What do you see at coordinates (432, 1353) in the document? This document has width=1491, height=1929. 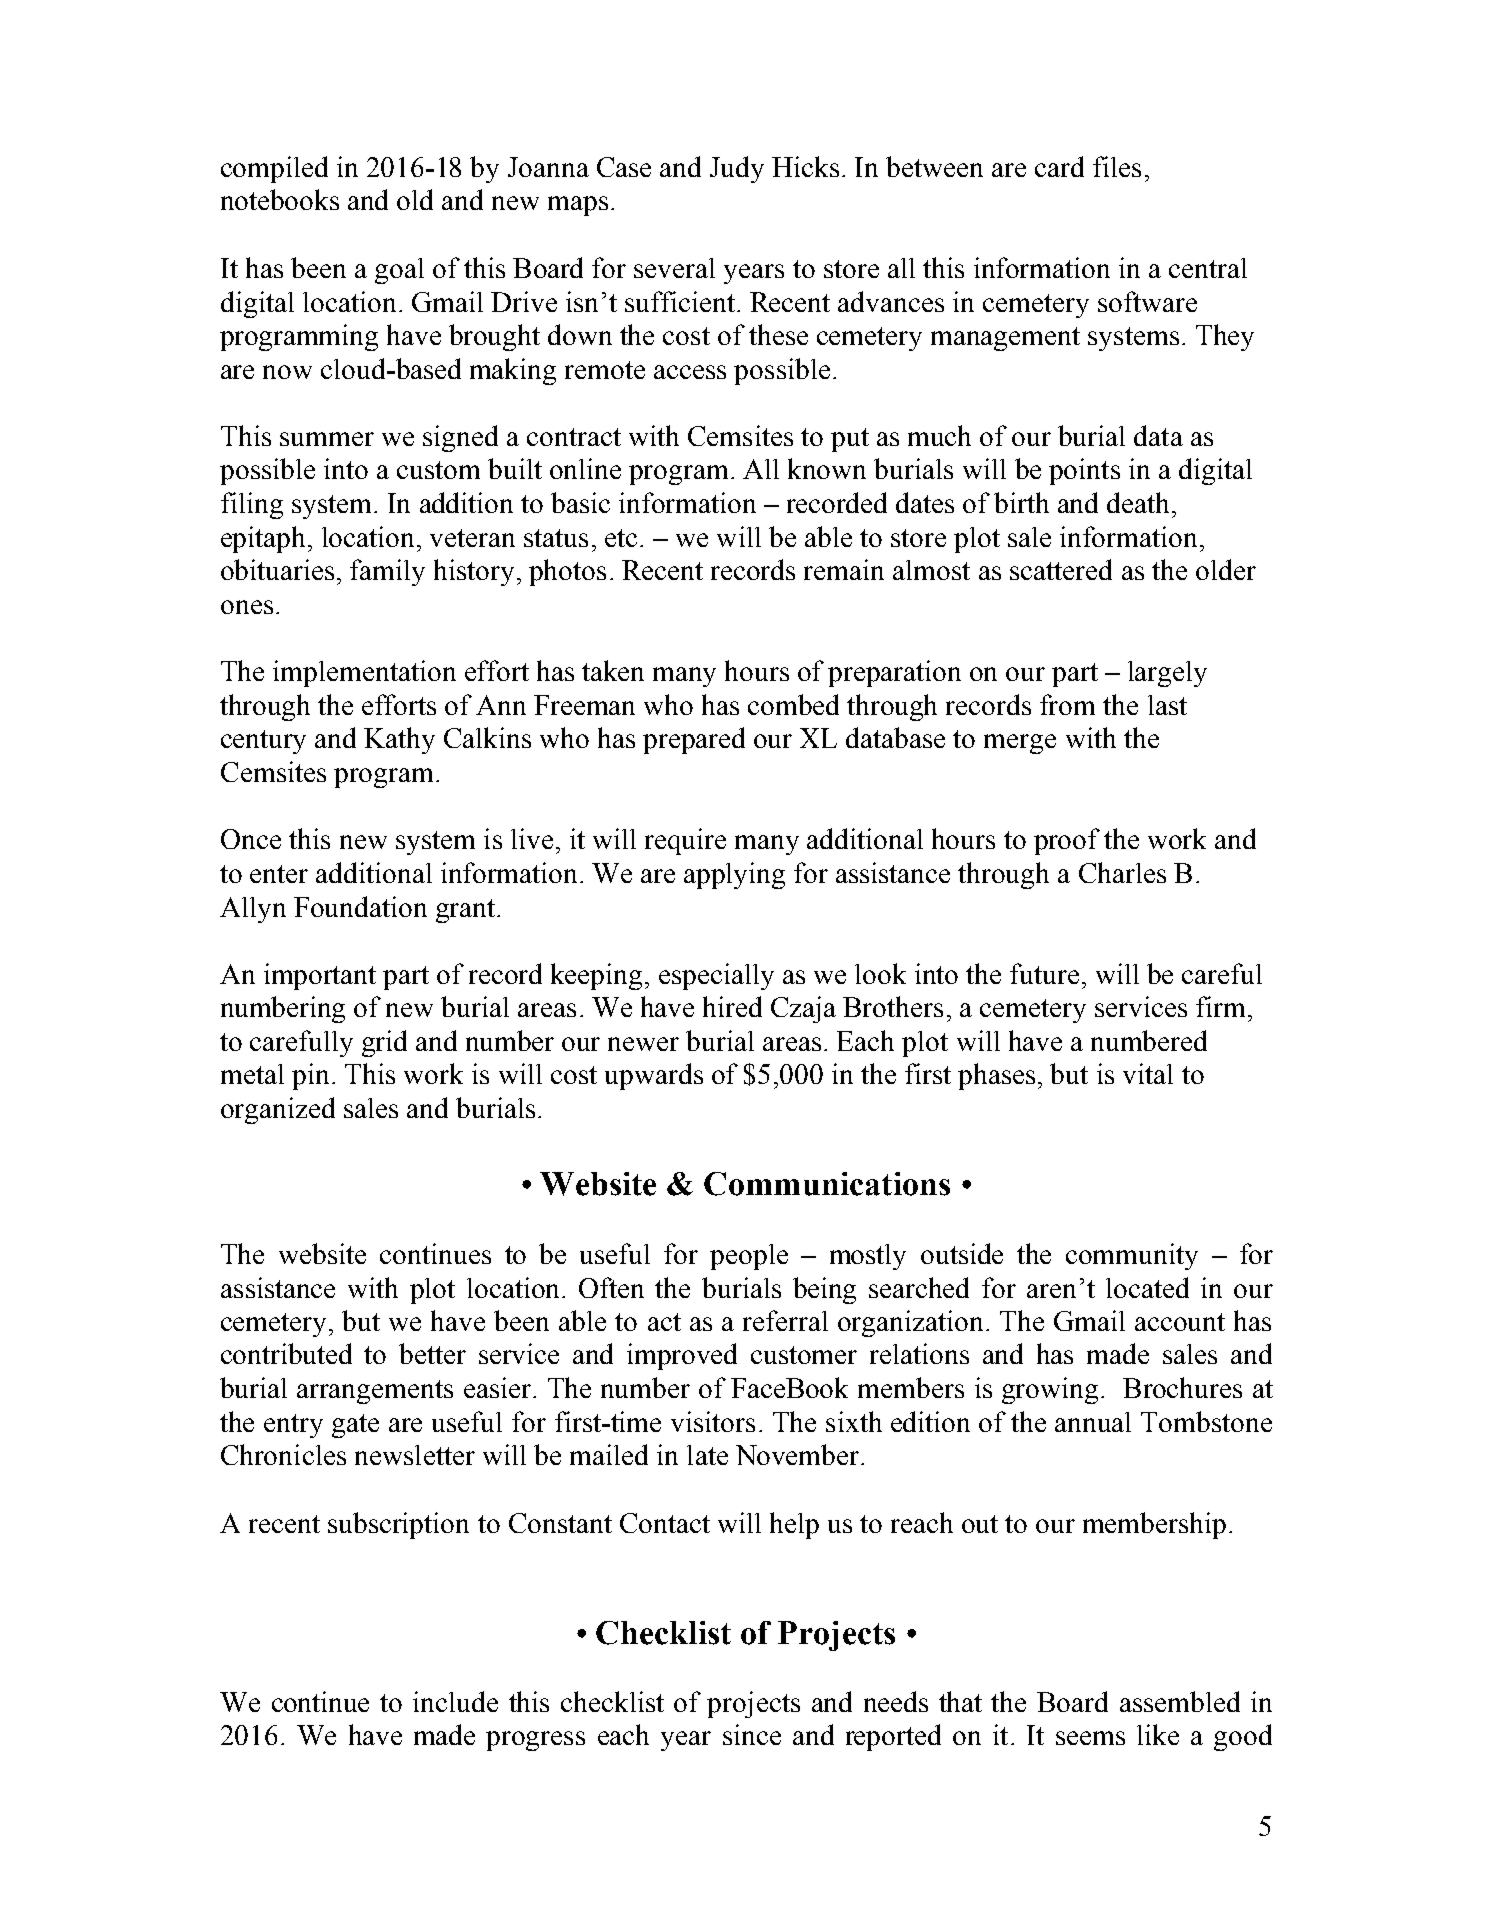 I see `better` at bounding box center [432, 1353].
